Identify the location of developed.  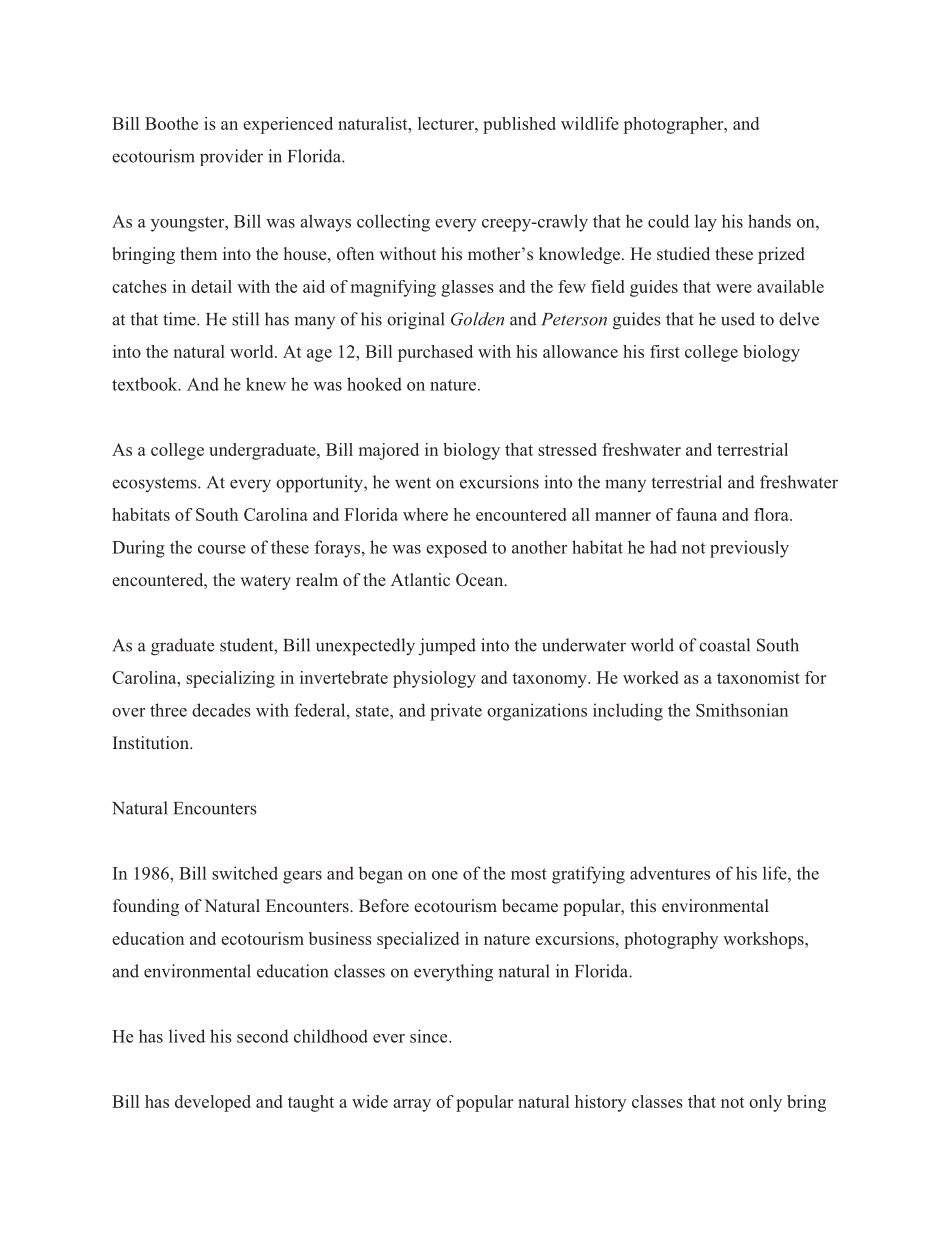
(213, 1103).
